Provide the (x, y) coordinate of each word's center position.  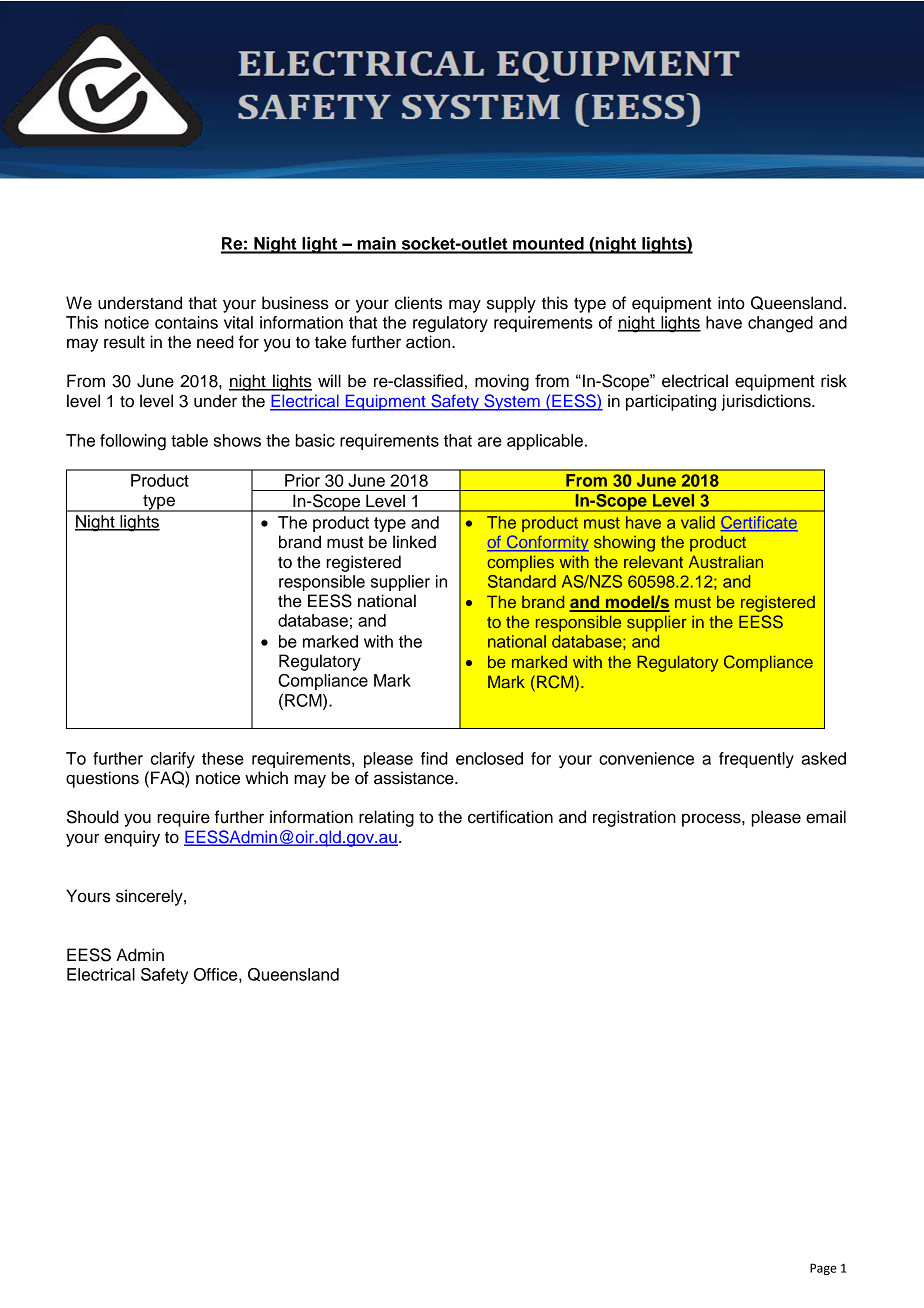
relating (386, 818)
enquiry (132, 838)
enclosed (489, 758)
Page (823, 1269)
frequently (756, 760)
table (189, 440)
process (712, 820)
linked (414, 542)
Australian (726, 561)
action (429, 342)
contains (186, 322)
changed (780, 324)
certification (510, 817)
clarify (173, 760)
